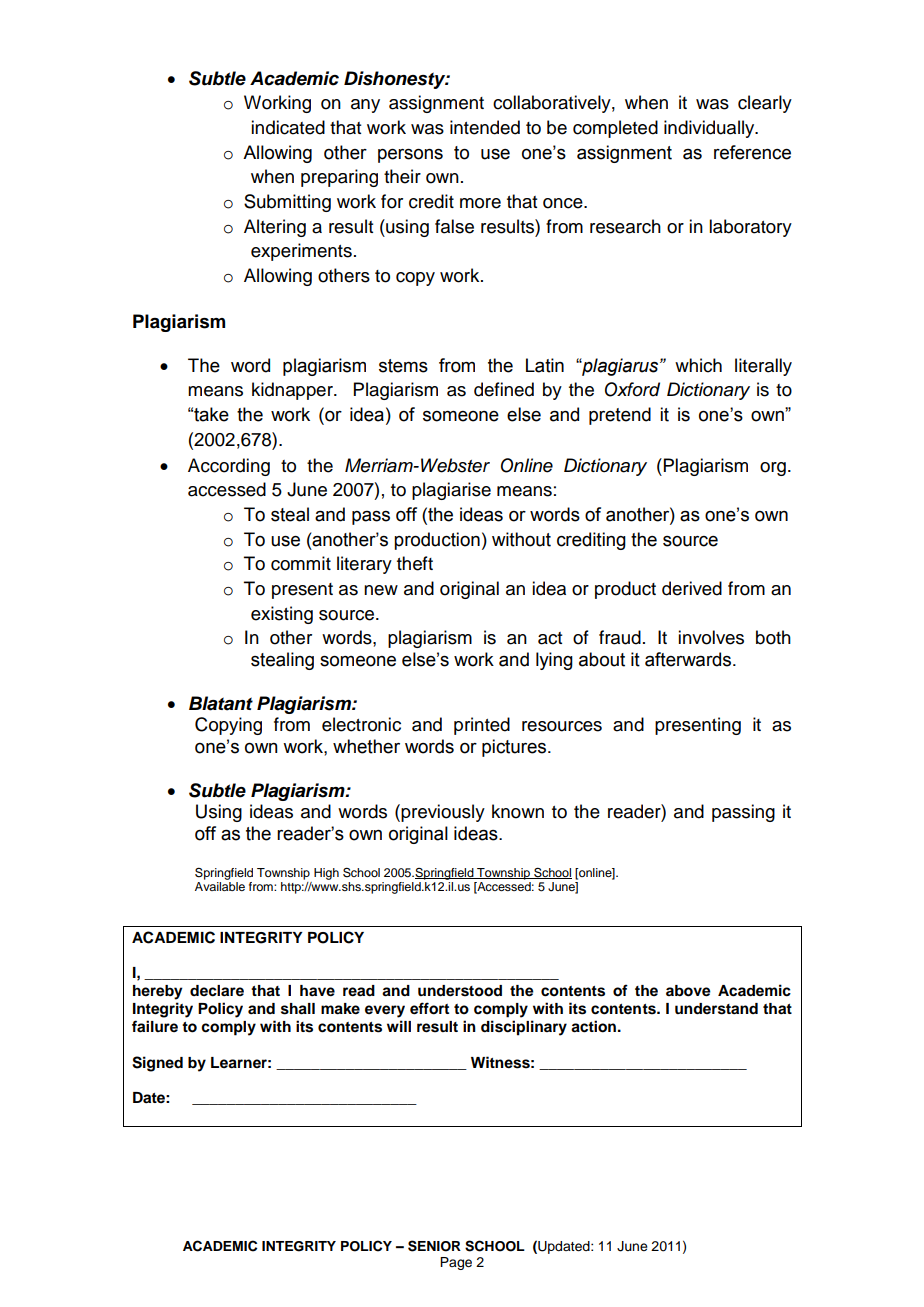 This image has height=1307, width=924. I want to click on intended, so click(485, 127).
